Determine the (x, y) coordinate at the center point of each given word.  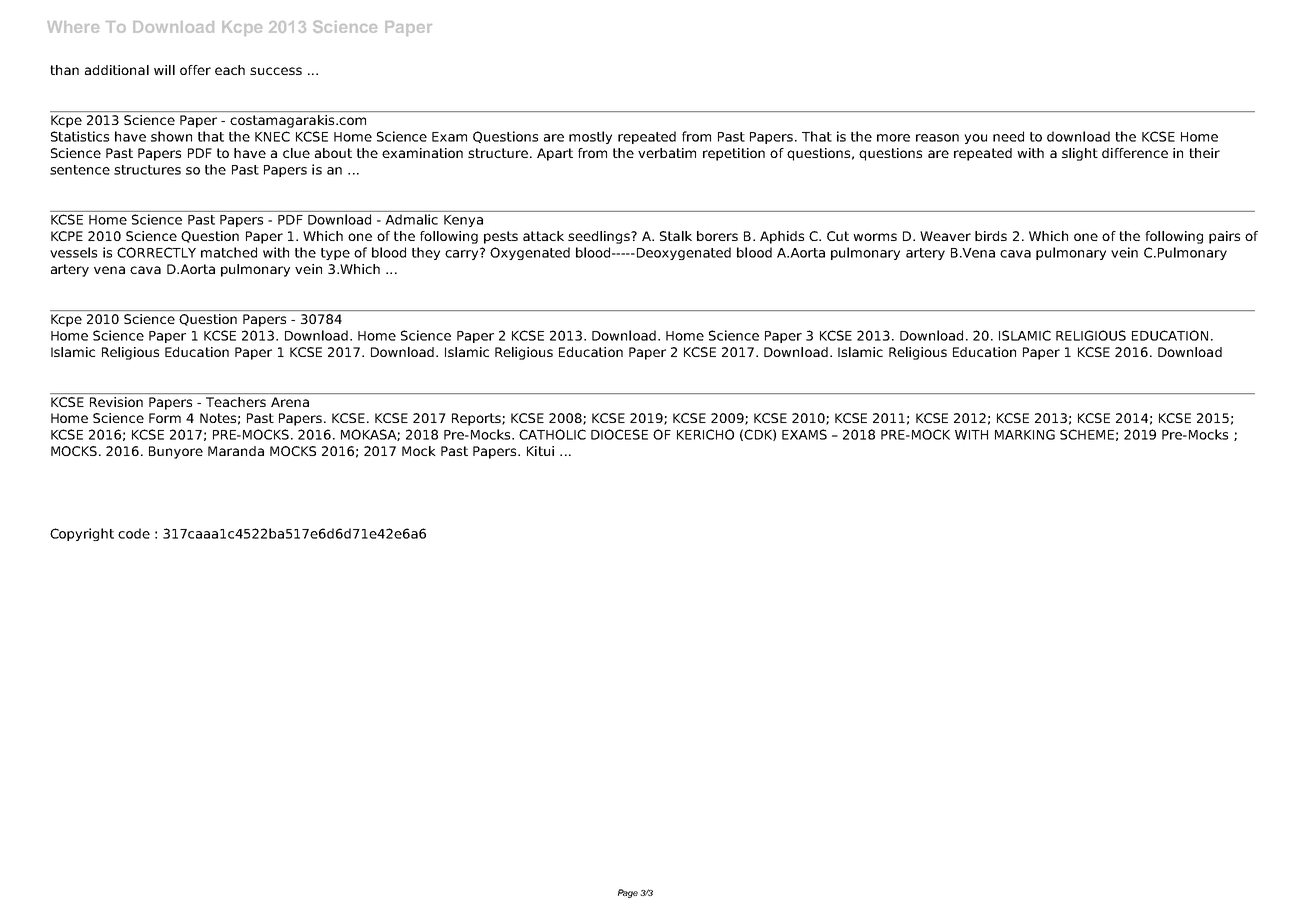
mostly (590, 137)
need (1008, 136)
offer (195, 70)
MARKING (1025, 434)
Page (628, 893)
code (134, 533)
